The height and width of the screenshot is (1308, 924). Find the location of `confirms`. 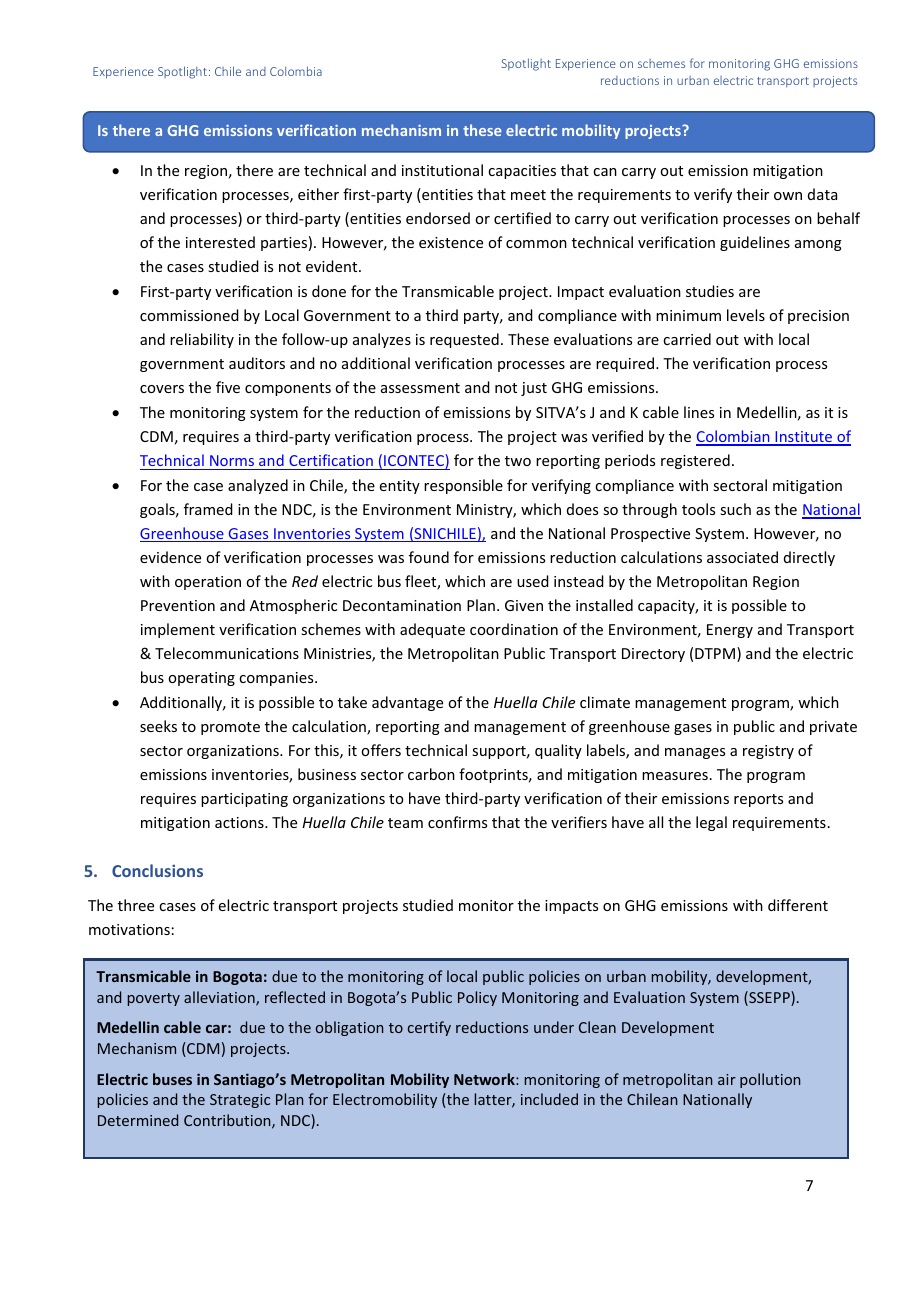

confirms is located at coordinates (457, 822).
